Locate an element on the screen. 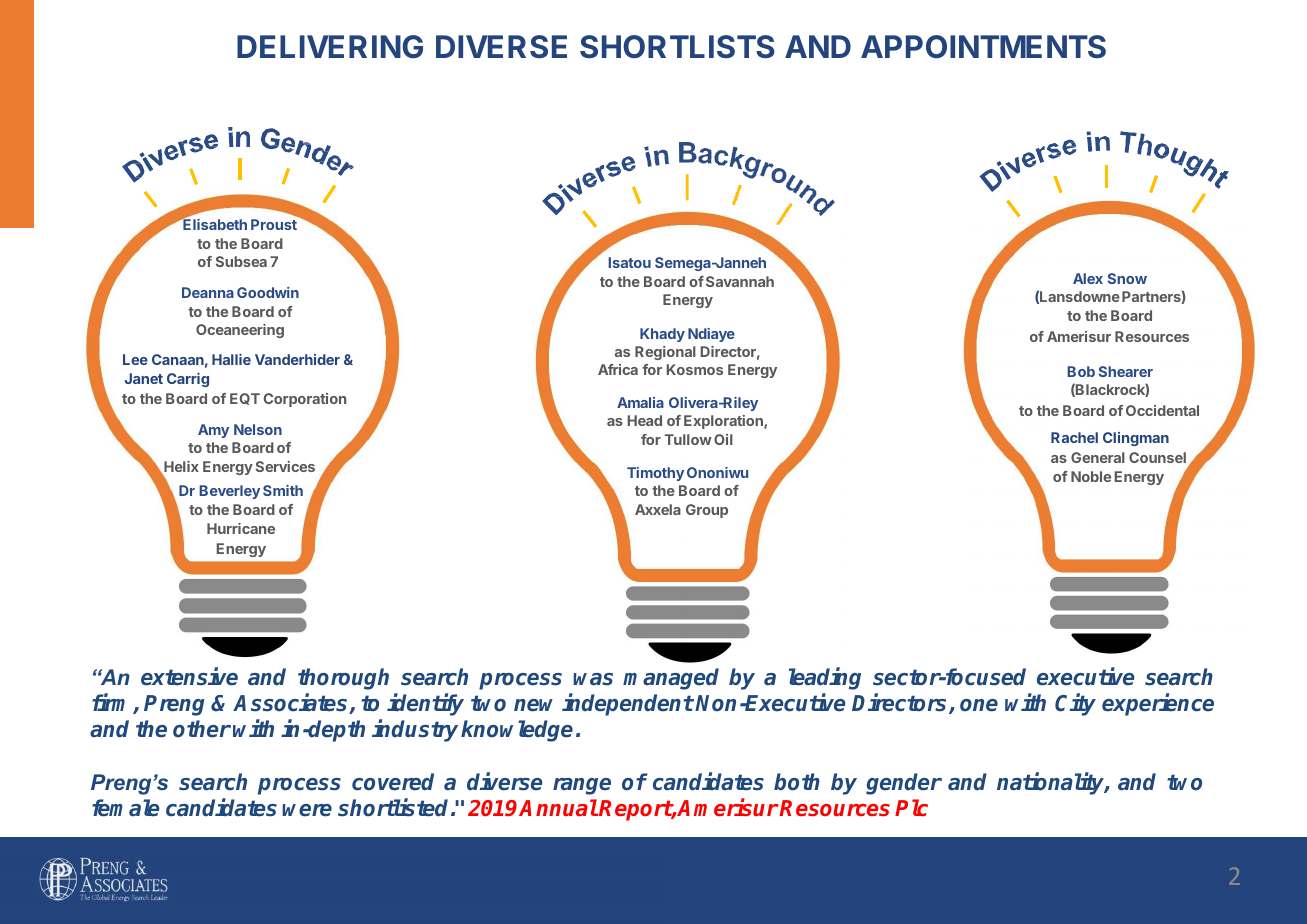  SHORTLISTS is located at coordinates (677, 47).
